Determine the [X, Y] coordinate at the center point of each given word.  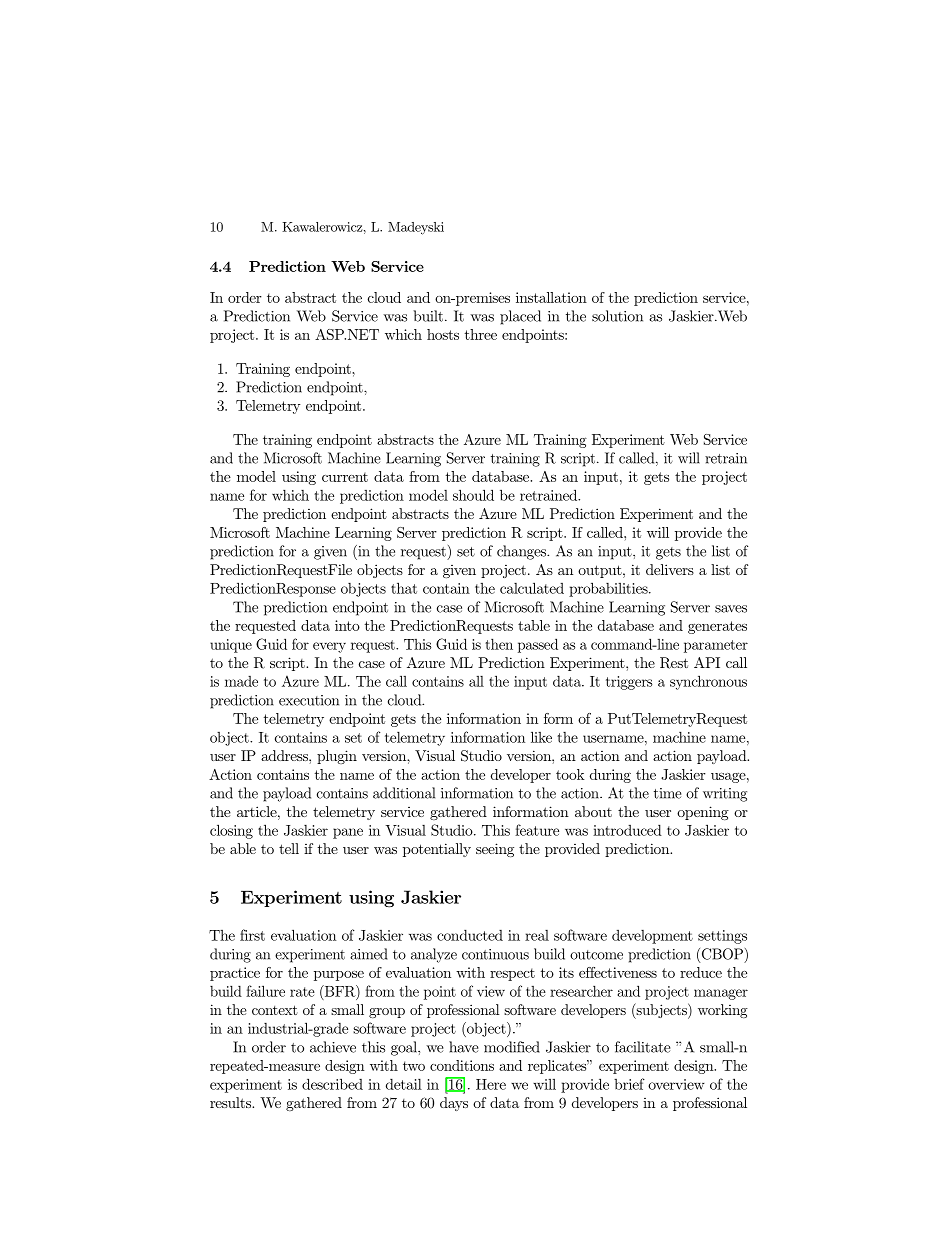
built [428, 316]
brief [629, 1084]
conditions [462, 1065]
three [481, 334]
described [332, 1084]
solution [617, 316]
